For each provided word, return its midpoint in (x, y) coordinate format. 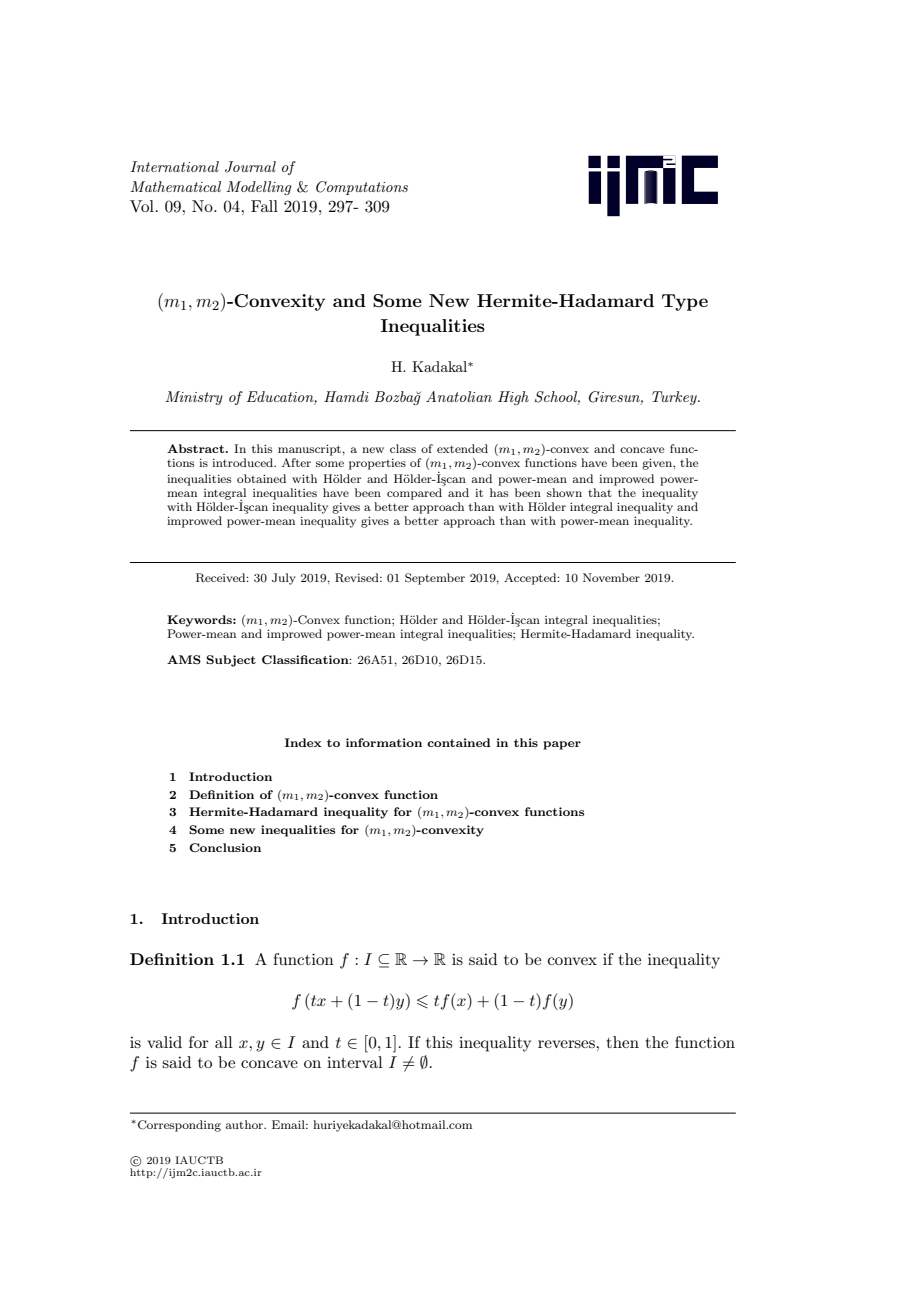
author (245, 1124)
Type (685, 302)
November (611, 577)
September (435, 579)
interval (355, 1062)
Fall (264, 206)
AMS (184, 659)
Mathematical (176, 186)
